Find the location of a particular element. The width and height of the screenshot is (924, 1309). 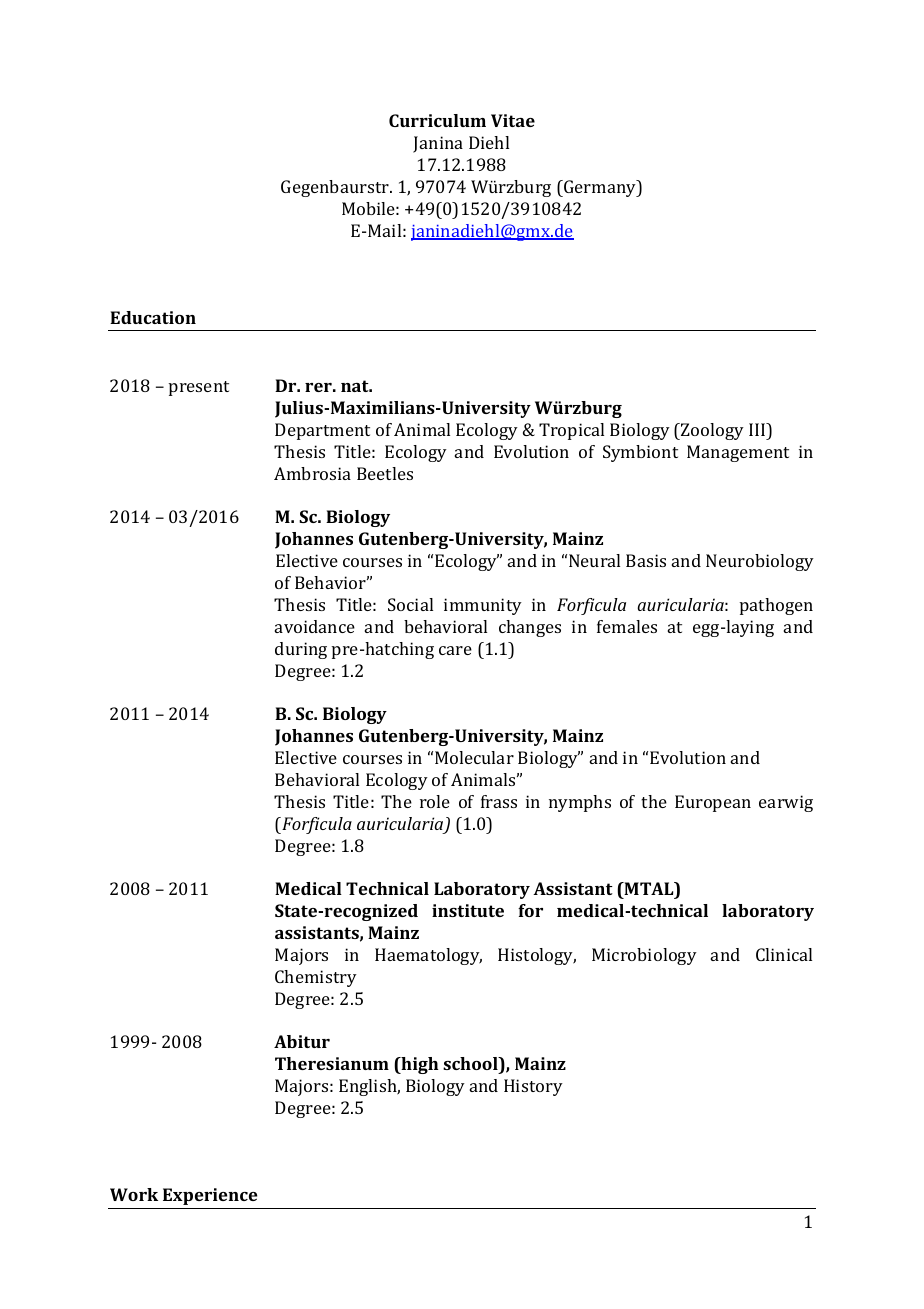

Tropical is located at coordinates (571, 431).
